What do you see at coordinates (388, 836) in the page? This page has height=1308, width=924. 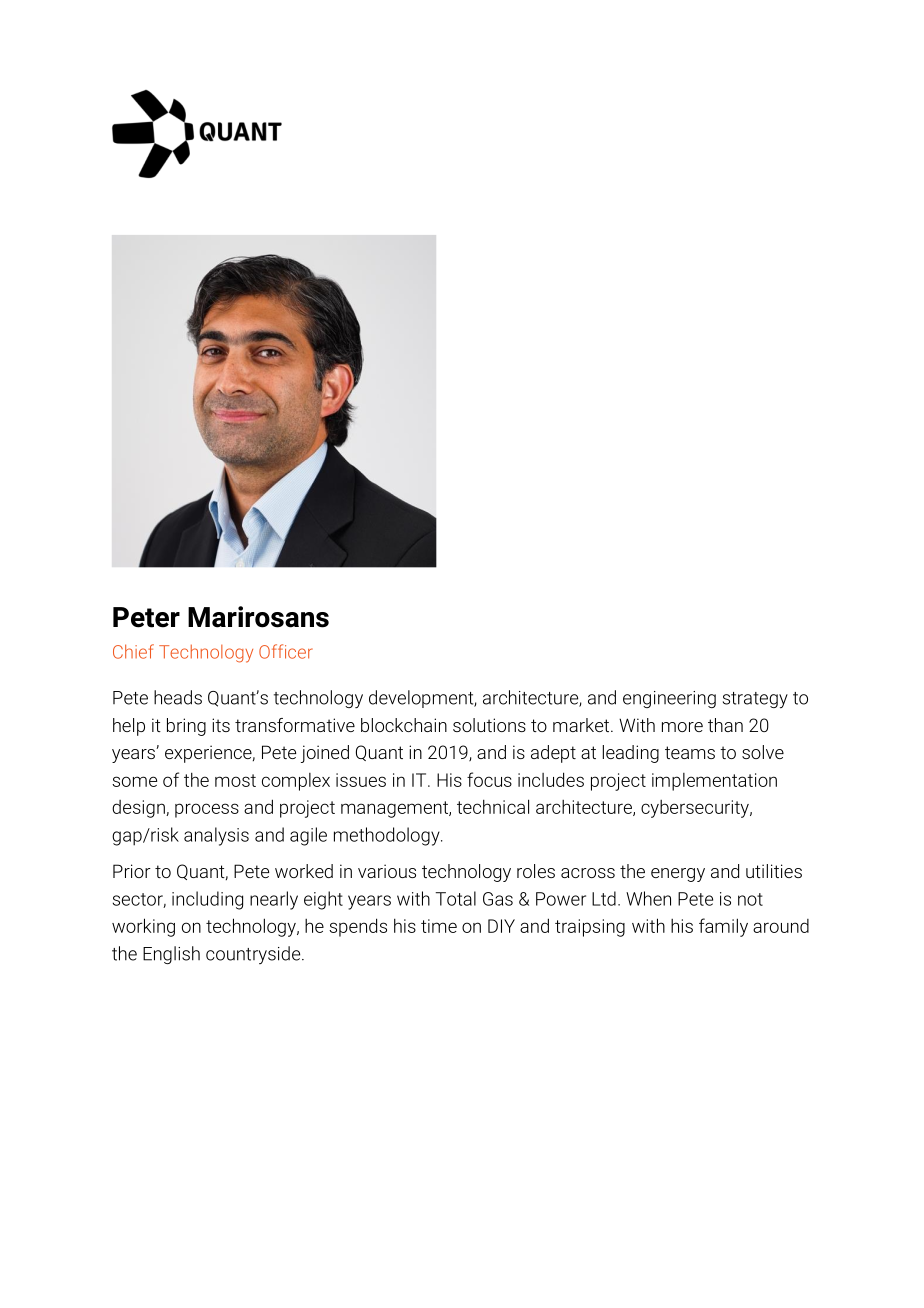 I see `methodology` at bounding box center [388, 836].
